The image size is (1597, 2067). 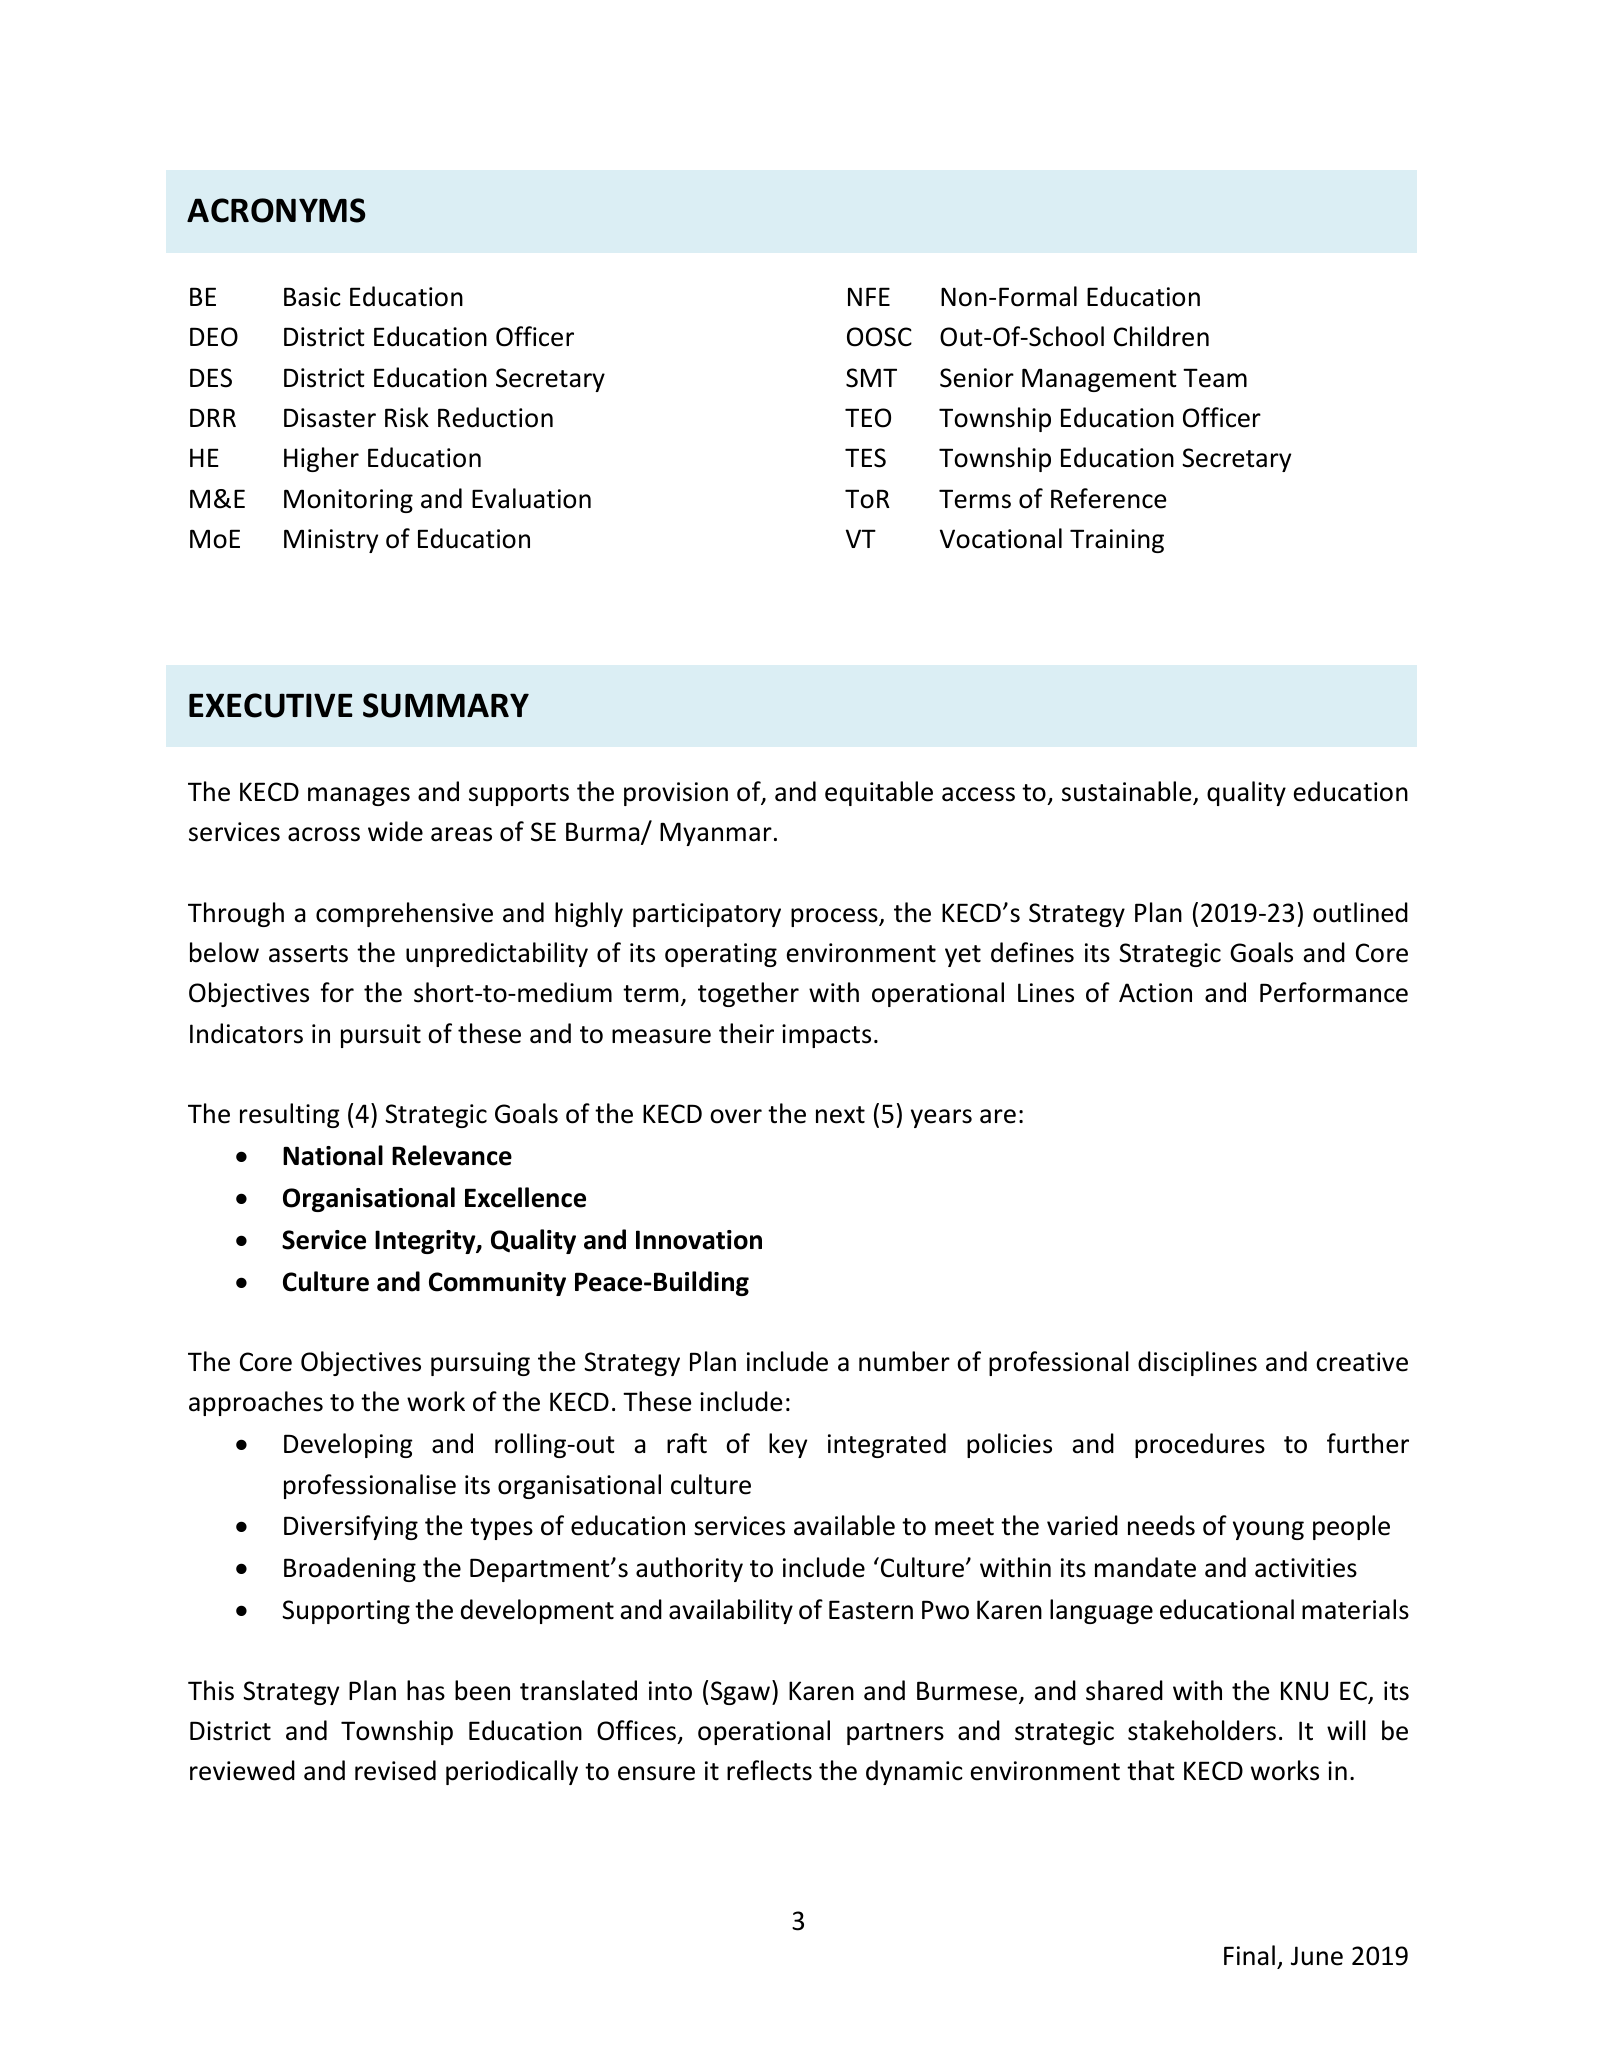 I want to click on procedures, so click(x=1200, y=1445).
